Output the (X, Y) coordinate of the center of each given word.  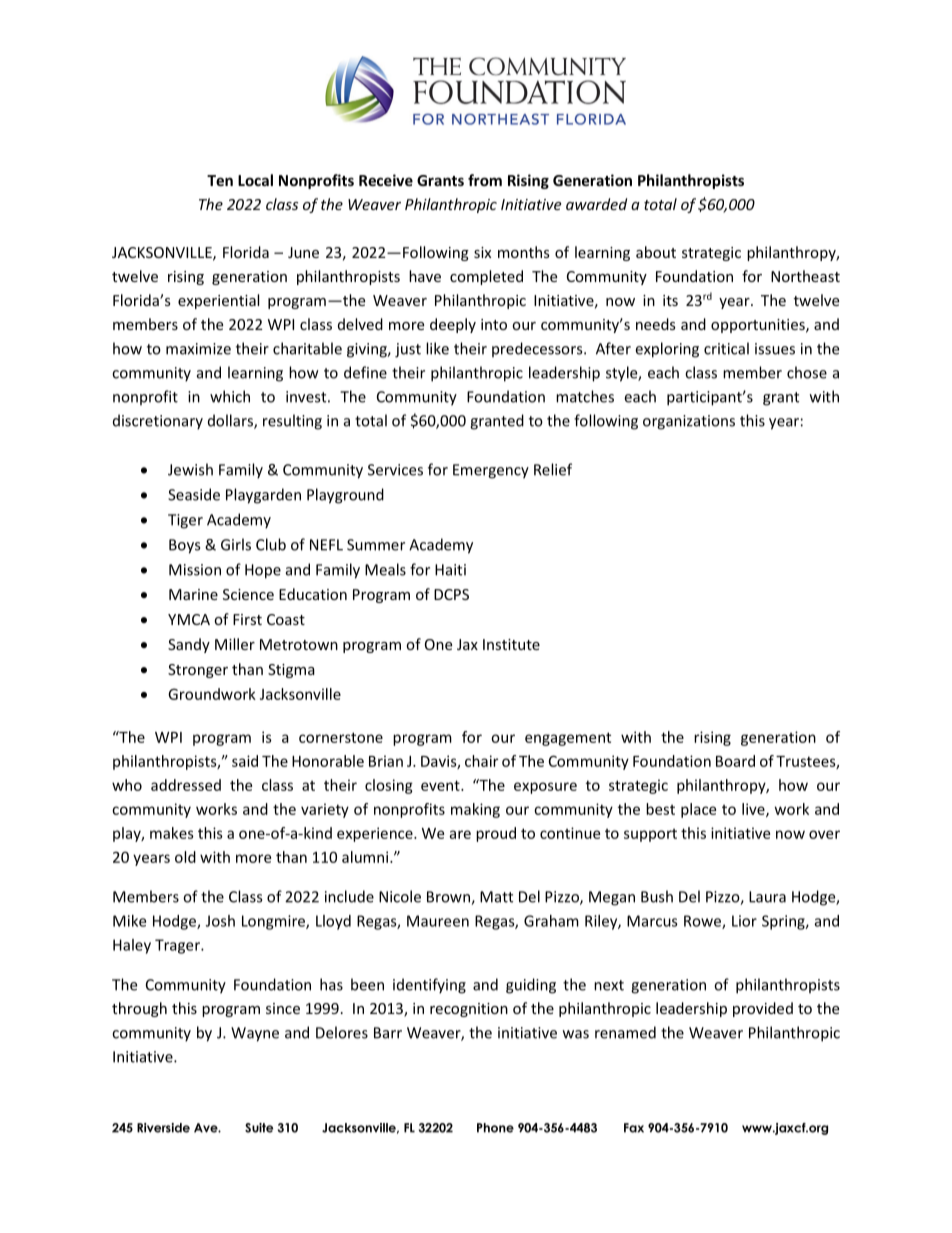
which (230, 396)
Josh (220, 921)
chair (481, 761)
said (245, 761)
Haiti (450, 570)
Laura (767, 897)
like (437, 348)
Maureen (438, 921)
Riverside (163, 1128)
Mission (195, 570)
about (656, 252)
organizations (689, 422)
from (485, 180)
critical (726, 348)
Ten (220, 180)
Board (735, 761)
